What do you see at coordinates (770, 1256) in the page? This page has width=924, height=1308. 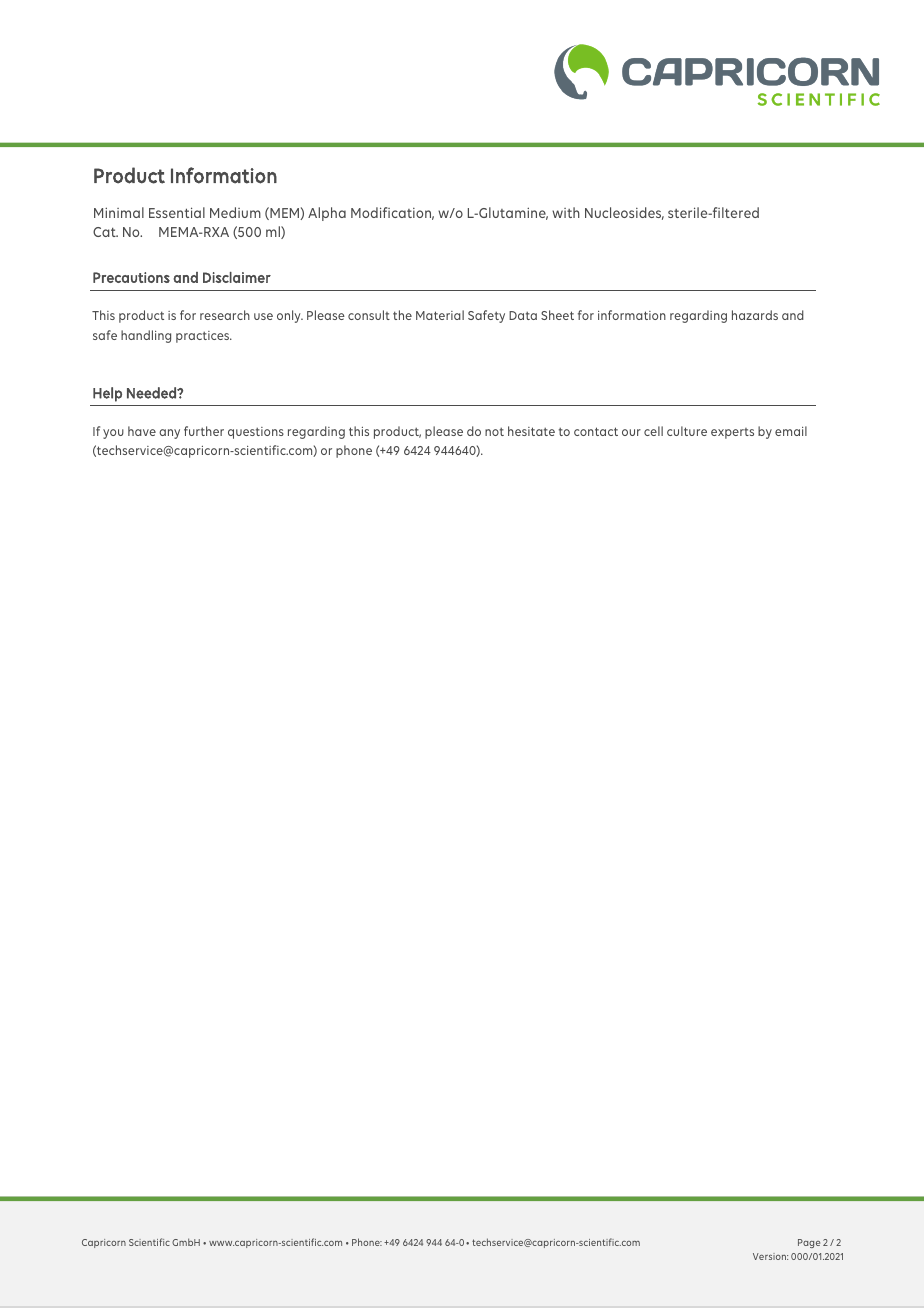 I see `Version` at bounding box center [770, 1256].
